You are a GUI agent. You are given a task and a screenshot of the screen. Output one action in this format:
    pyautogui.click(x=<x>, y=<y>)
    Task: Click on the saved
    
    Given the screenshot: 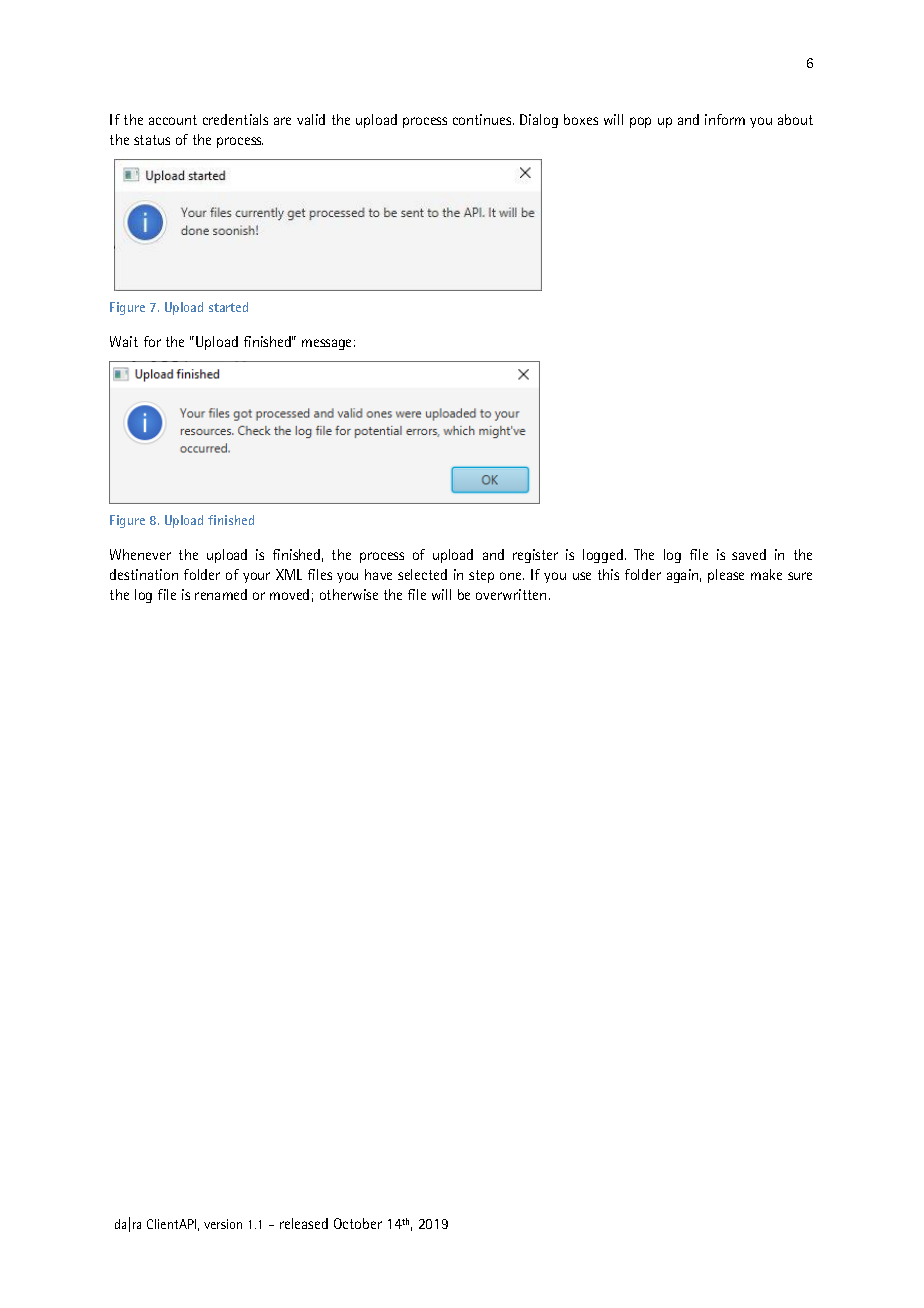 What is the action you would take?
    pyautogui.click(x=749, y=554)
